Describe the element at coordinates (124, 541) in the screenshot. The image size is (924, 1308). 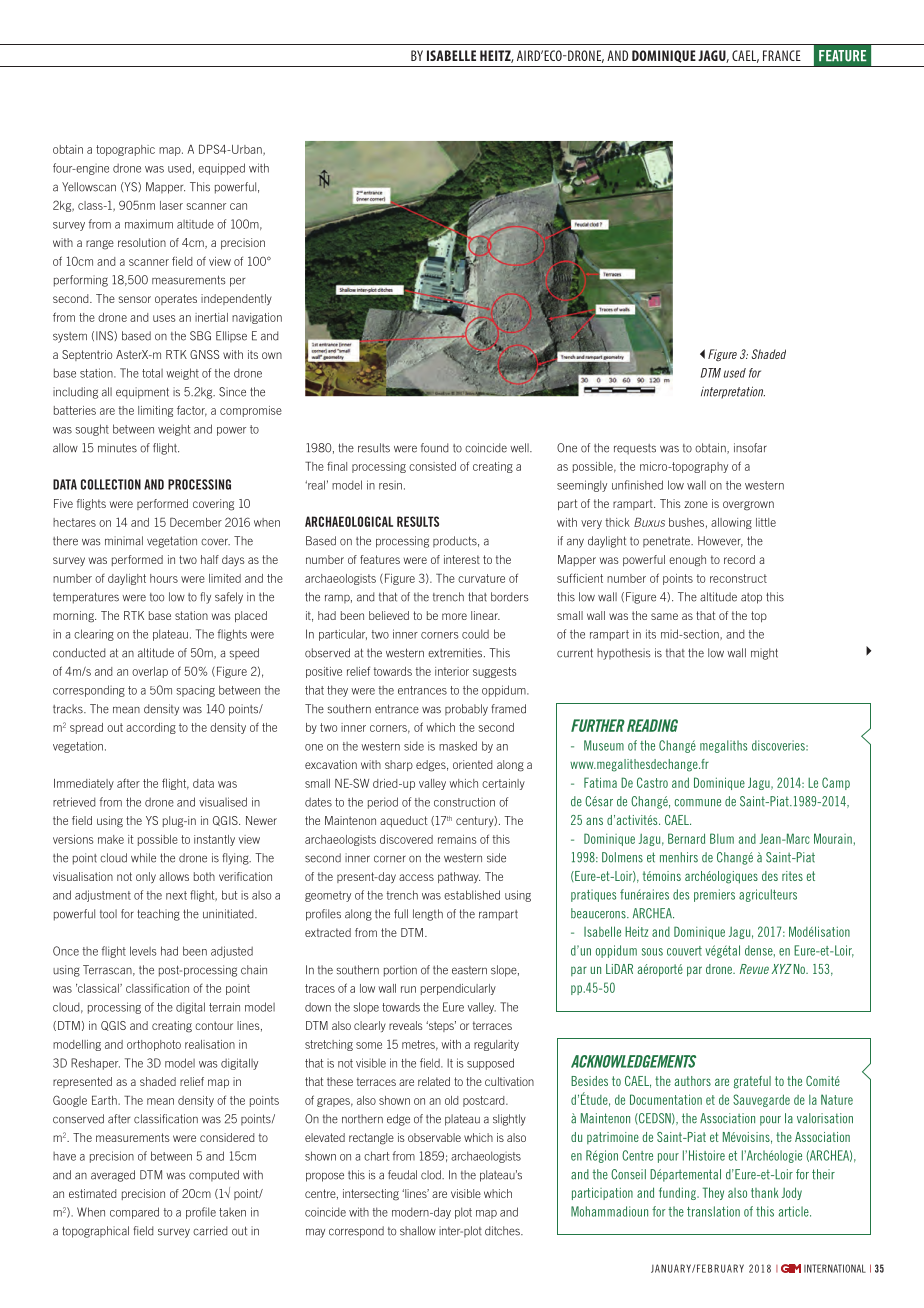
I see `minimal` at that location.
